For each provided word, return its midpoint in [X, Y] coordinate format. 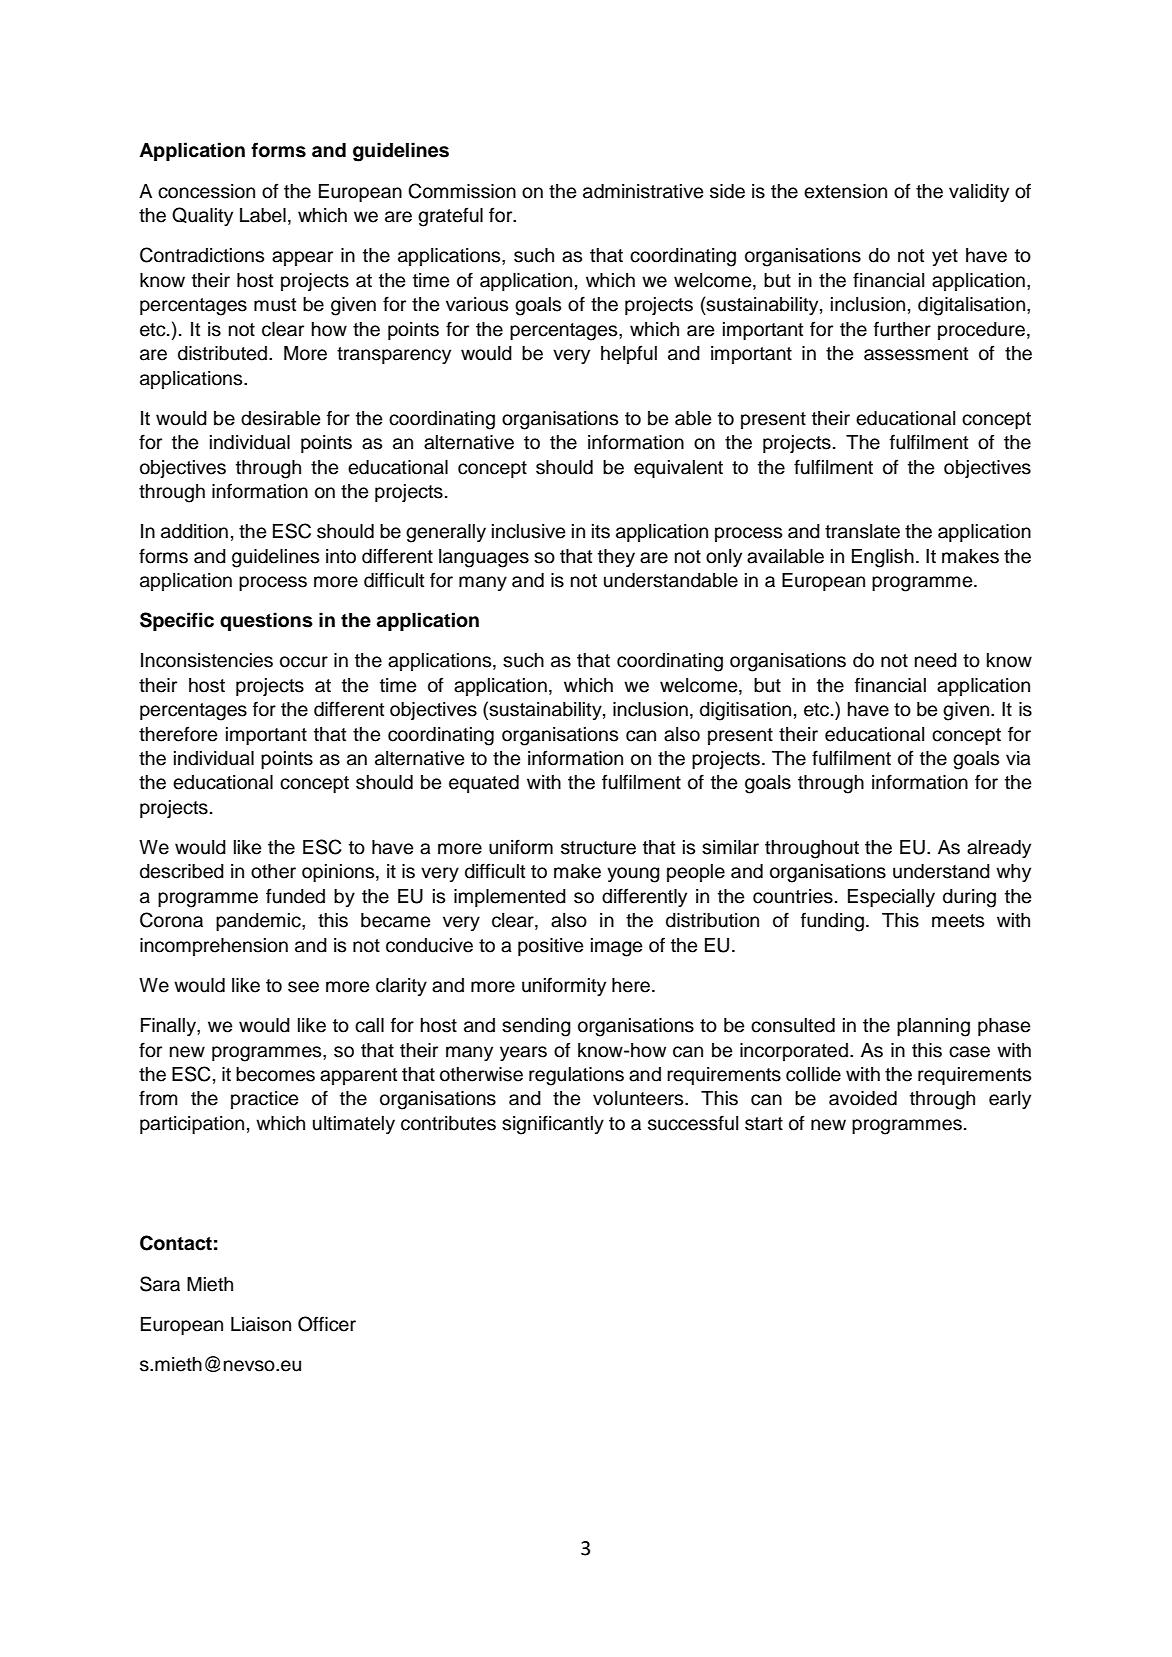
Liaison [261, 1324]
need [936, 660]
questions [266, 621]
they [616, 558]
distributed [222, 353]
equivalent [678, 469]
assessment [916, 354]
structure [598, 848]
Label [263, 215]
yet [945, 257]
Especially [891, 898]
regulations [576, 1076]
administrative [643, 191]
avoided [863, 1098]
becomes [275, 1074]
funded [295, 896]
